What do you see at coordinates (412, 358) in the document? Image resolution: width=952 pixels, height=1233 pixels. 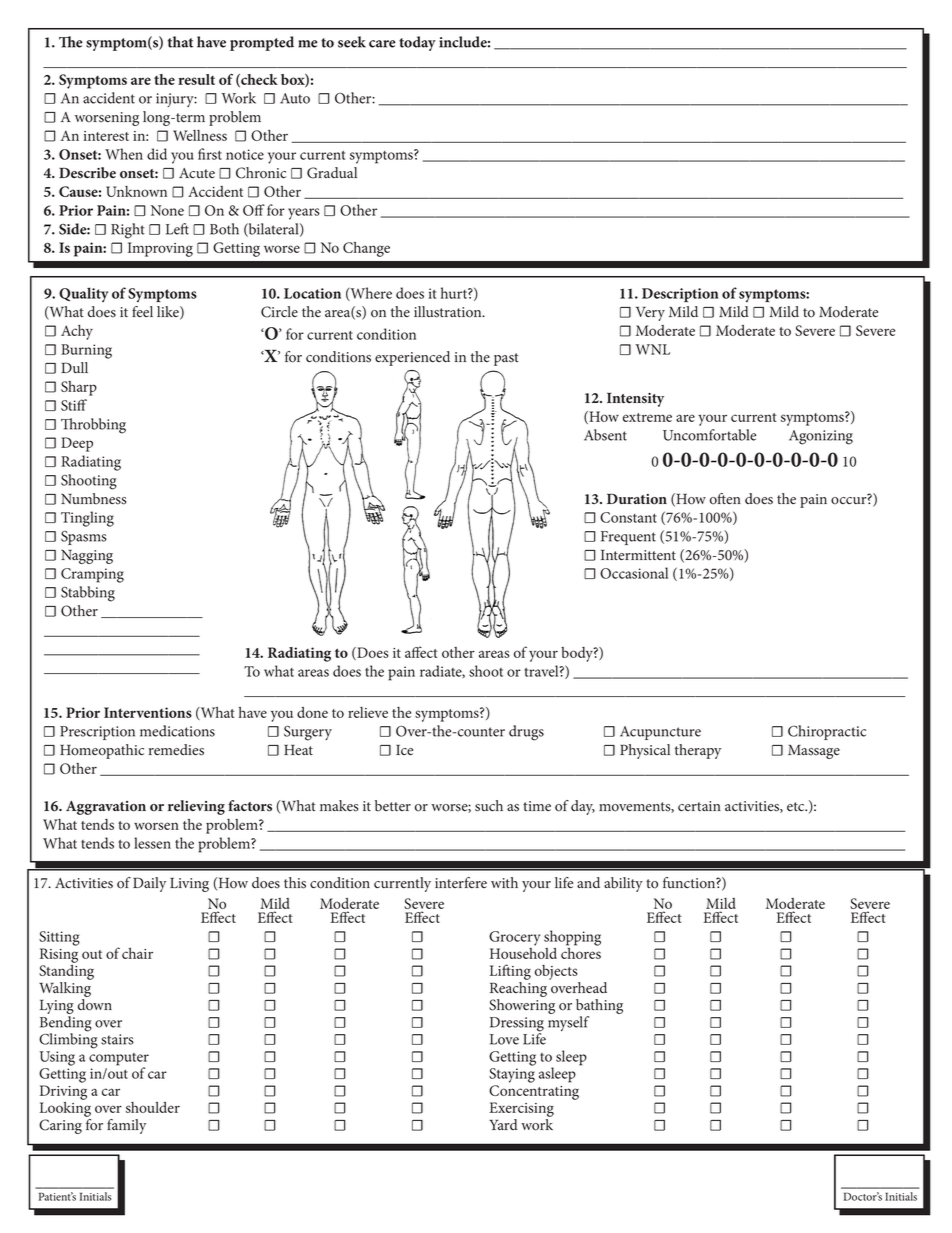 I see `experienced` at bounding box center [412, 358].
